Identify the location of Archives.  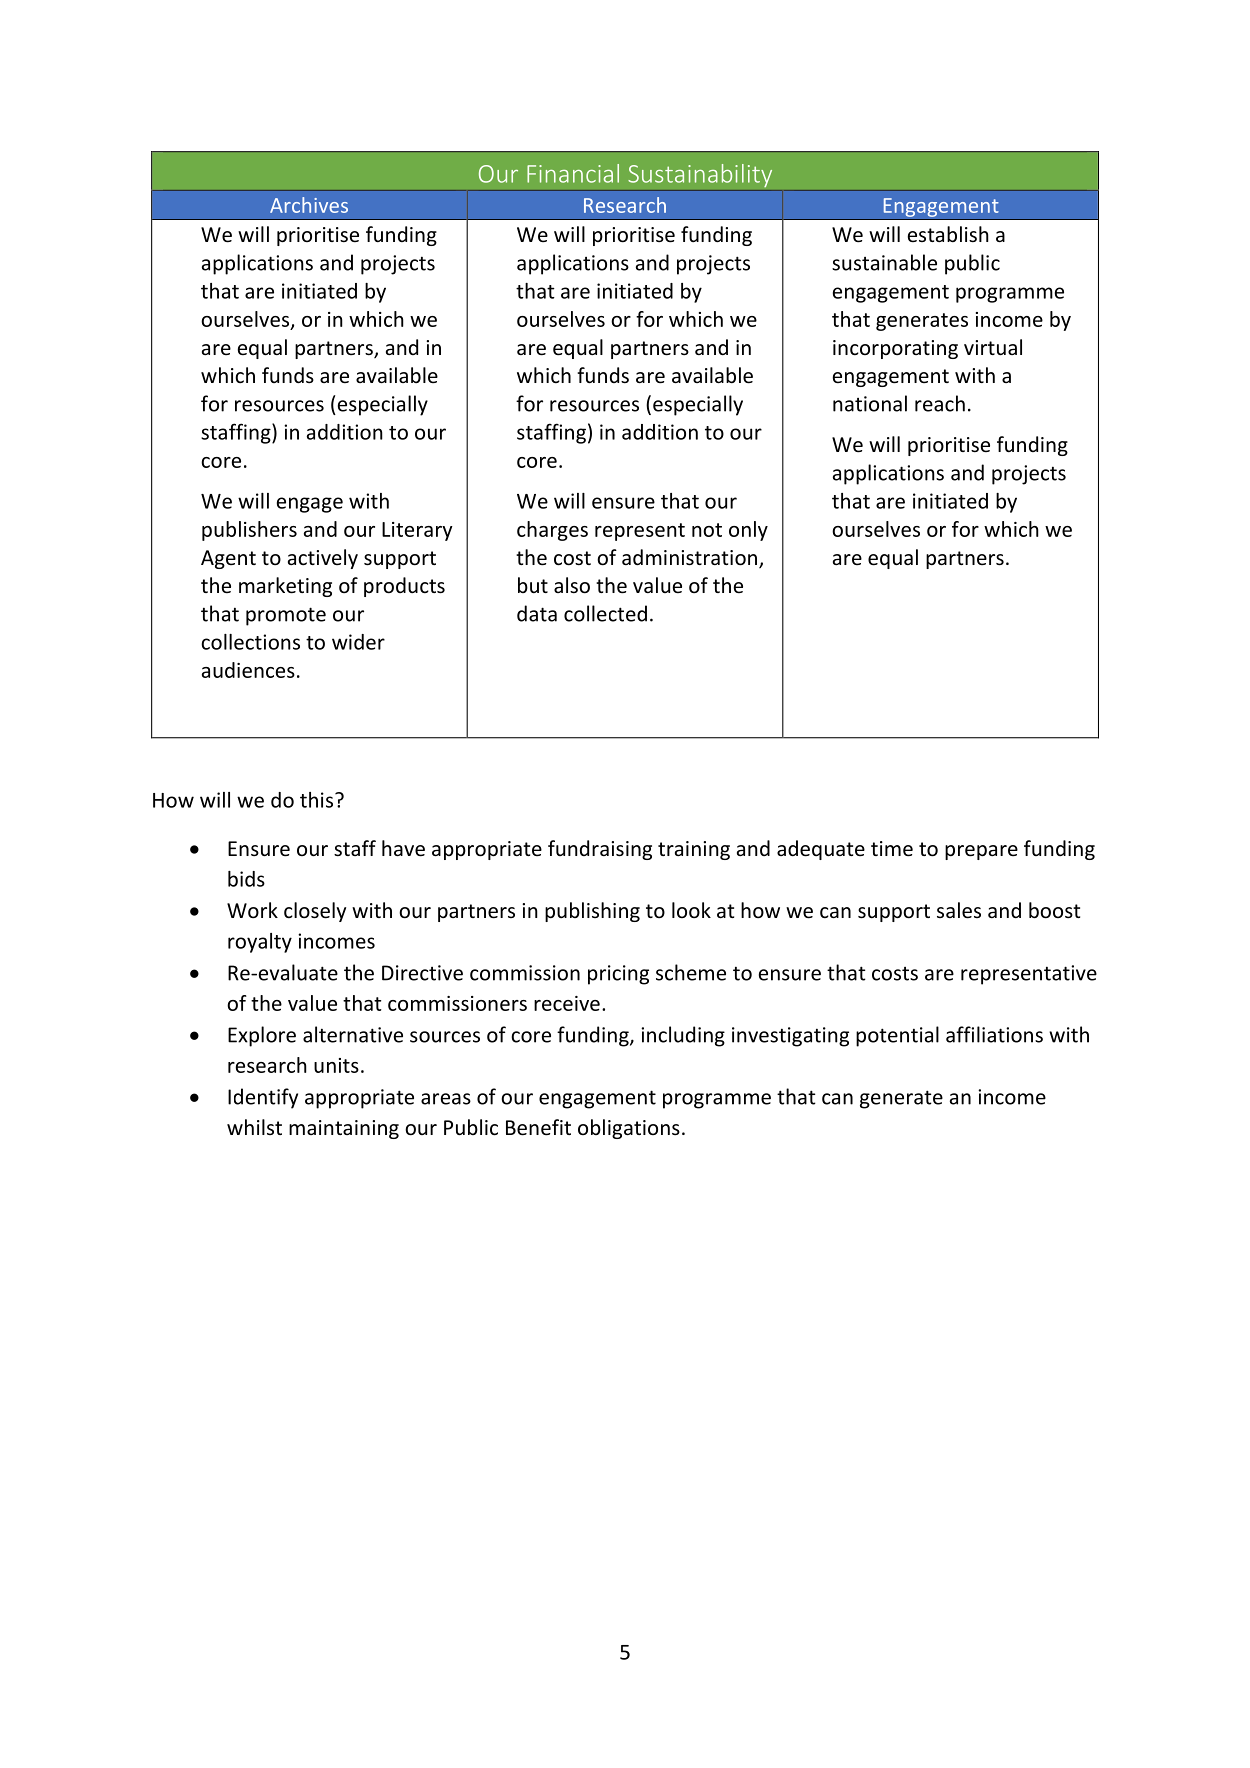
(309, 205).
